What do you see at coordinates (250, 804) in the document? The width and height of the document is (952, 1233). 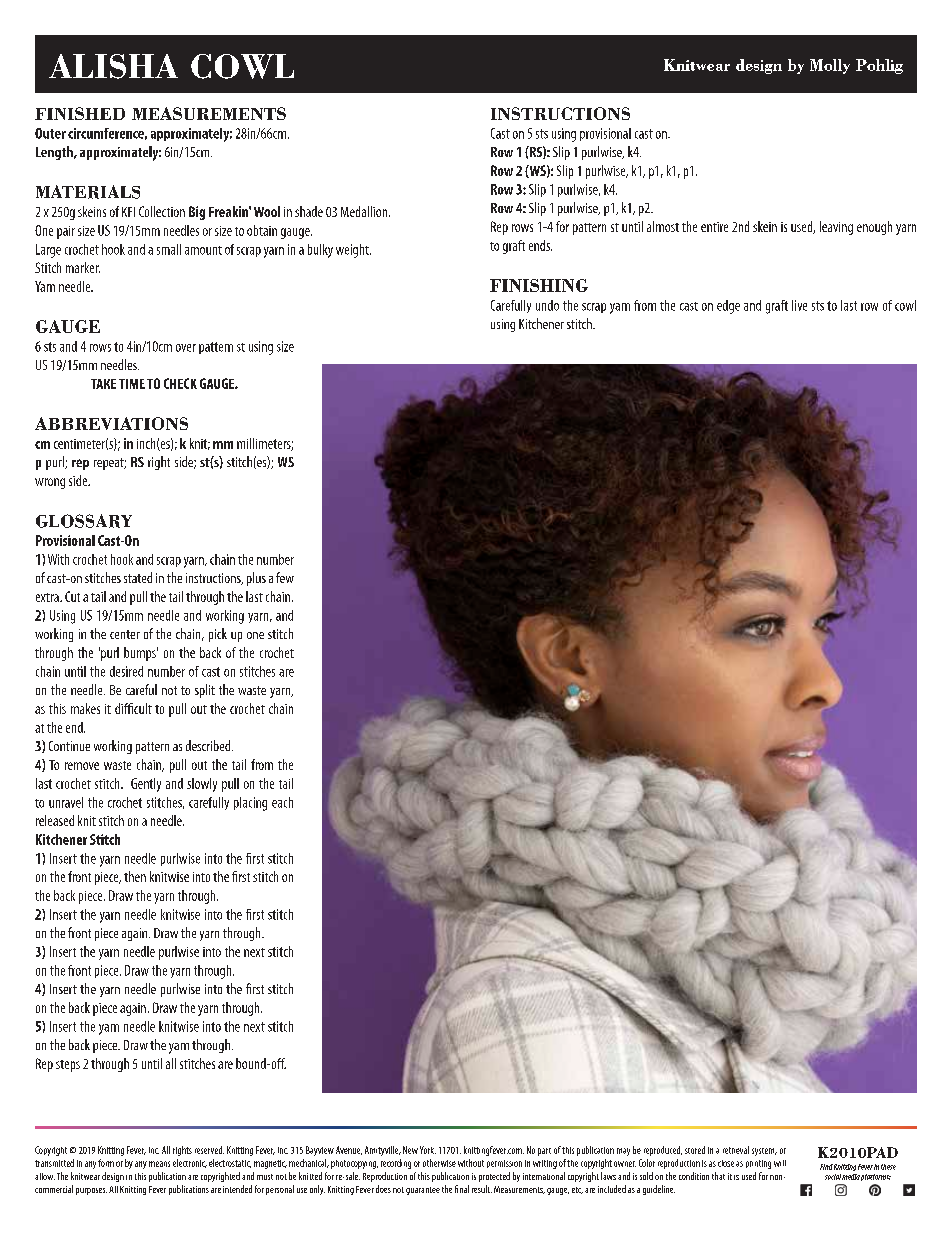 I see `placing` at bounding box center [250, 804].
